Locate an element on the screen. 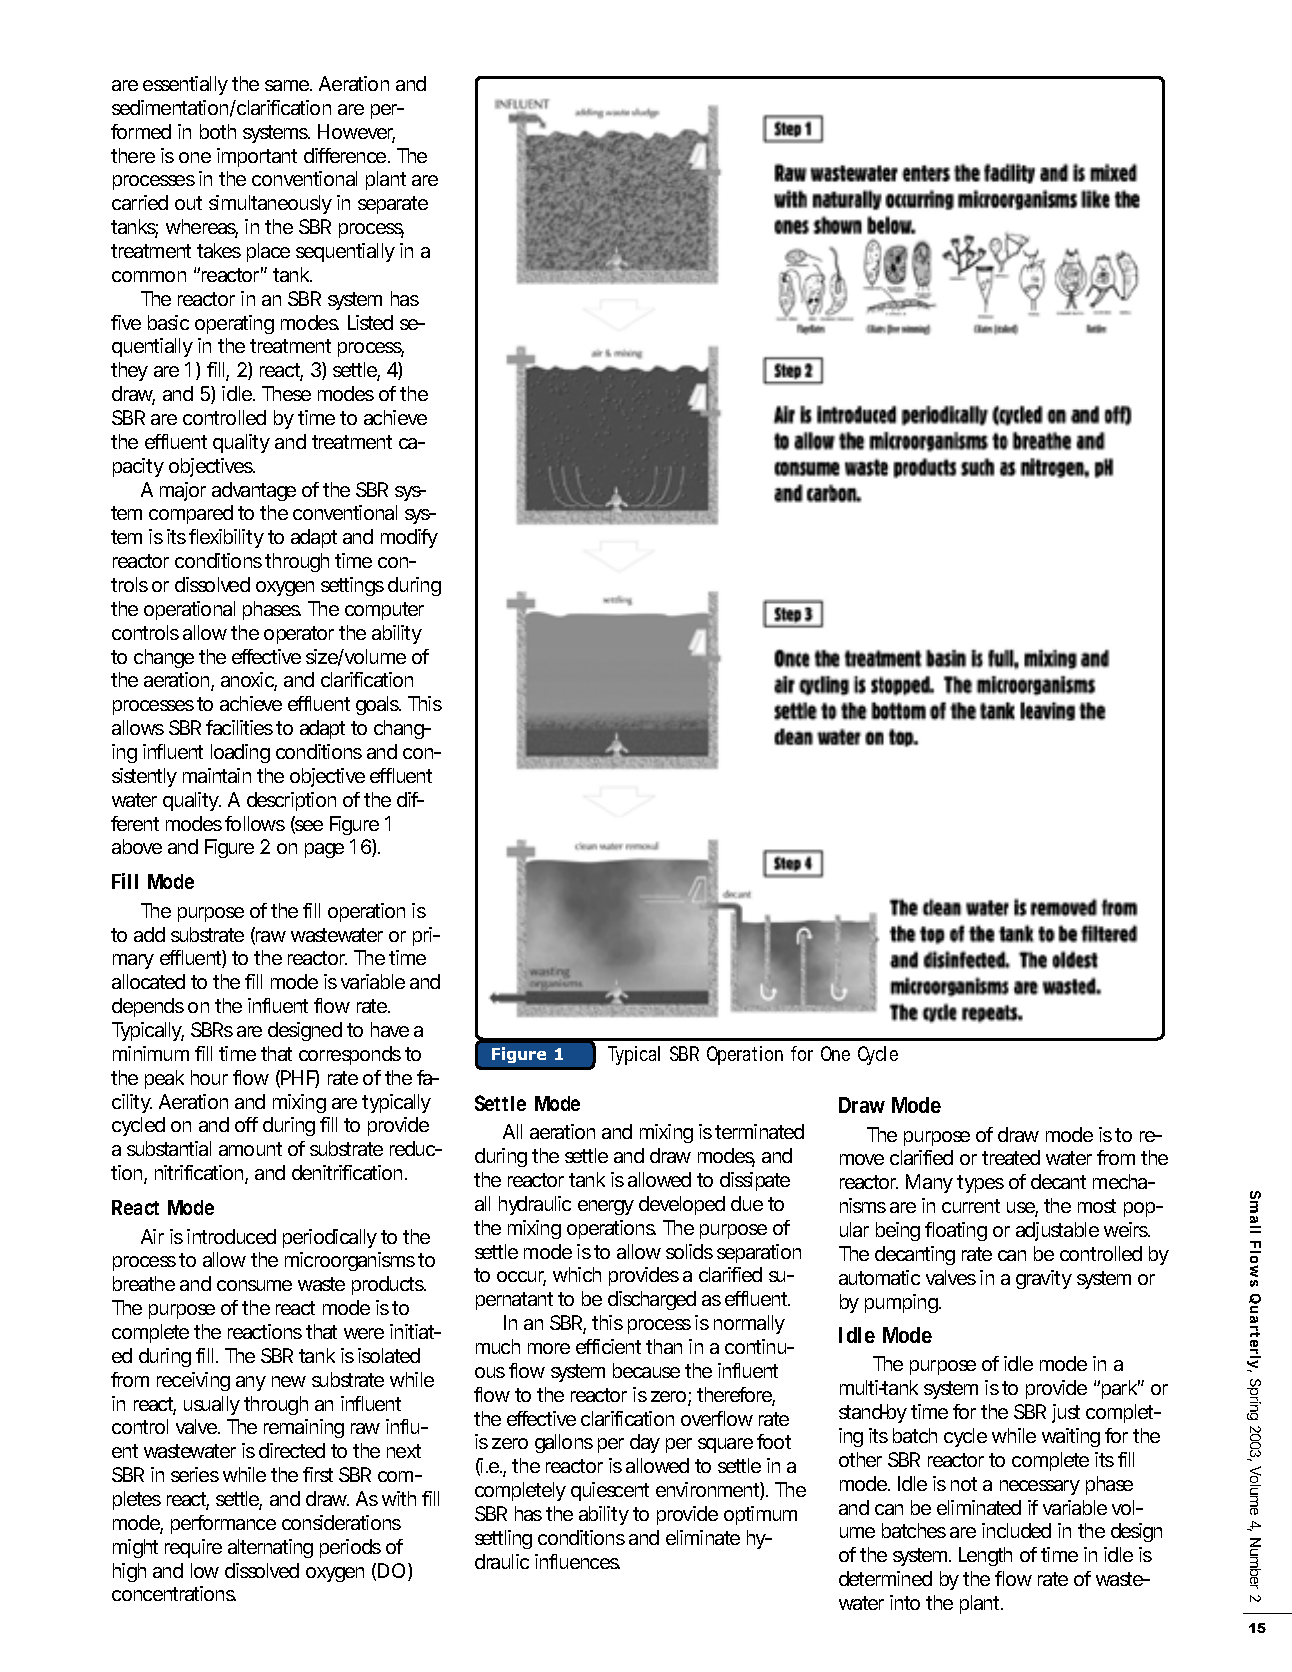 This screenshot has width=1292, height=1672. These is located at coordinates (286, 393).
